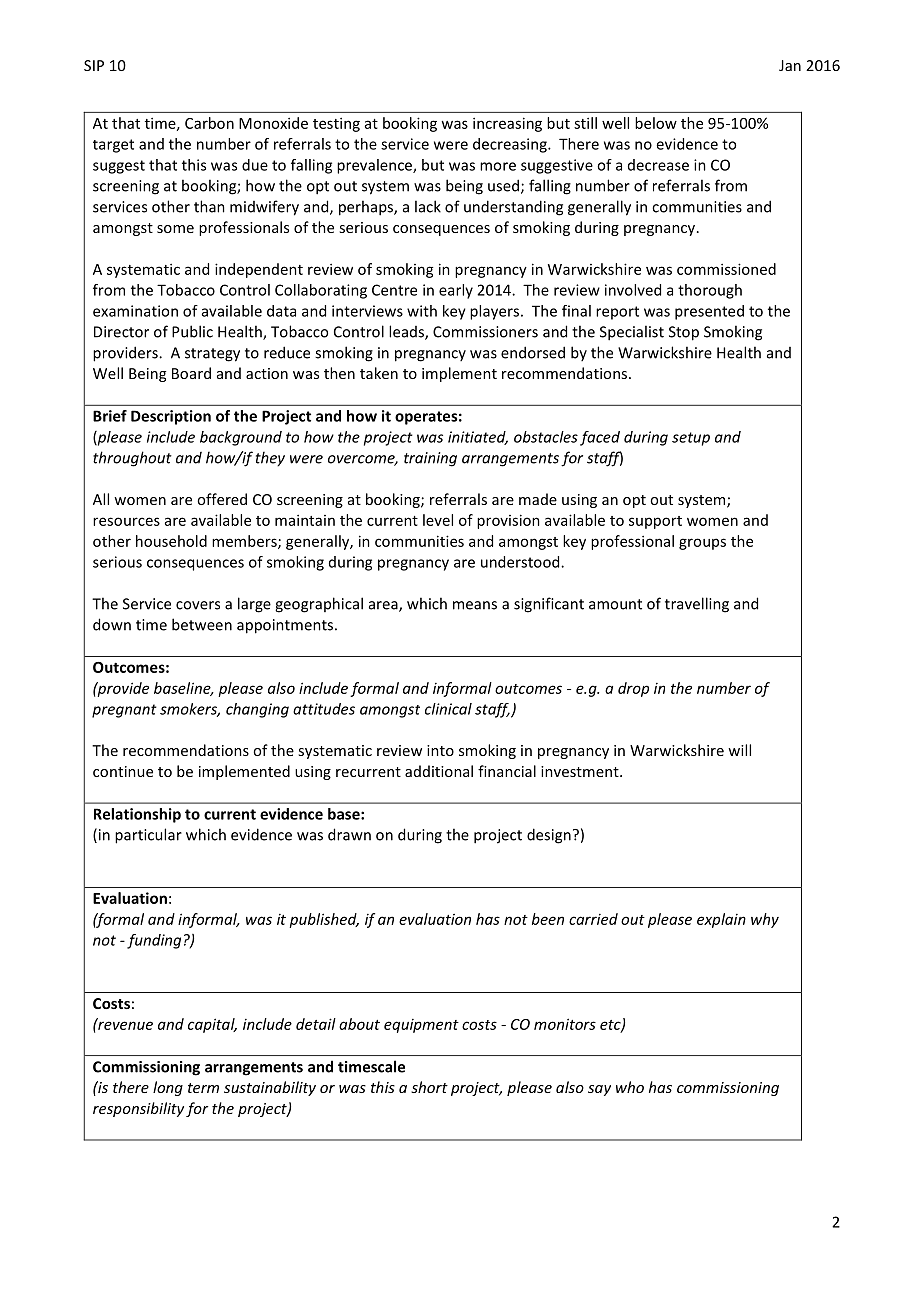 The height and width of the page is (1308, 924). I want to click on long, so click(168, 1088).
